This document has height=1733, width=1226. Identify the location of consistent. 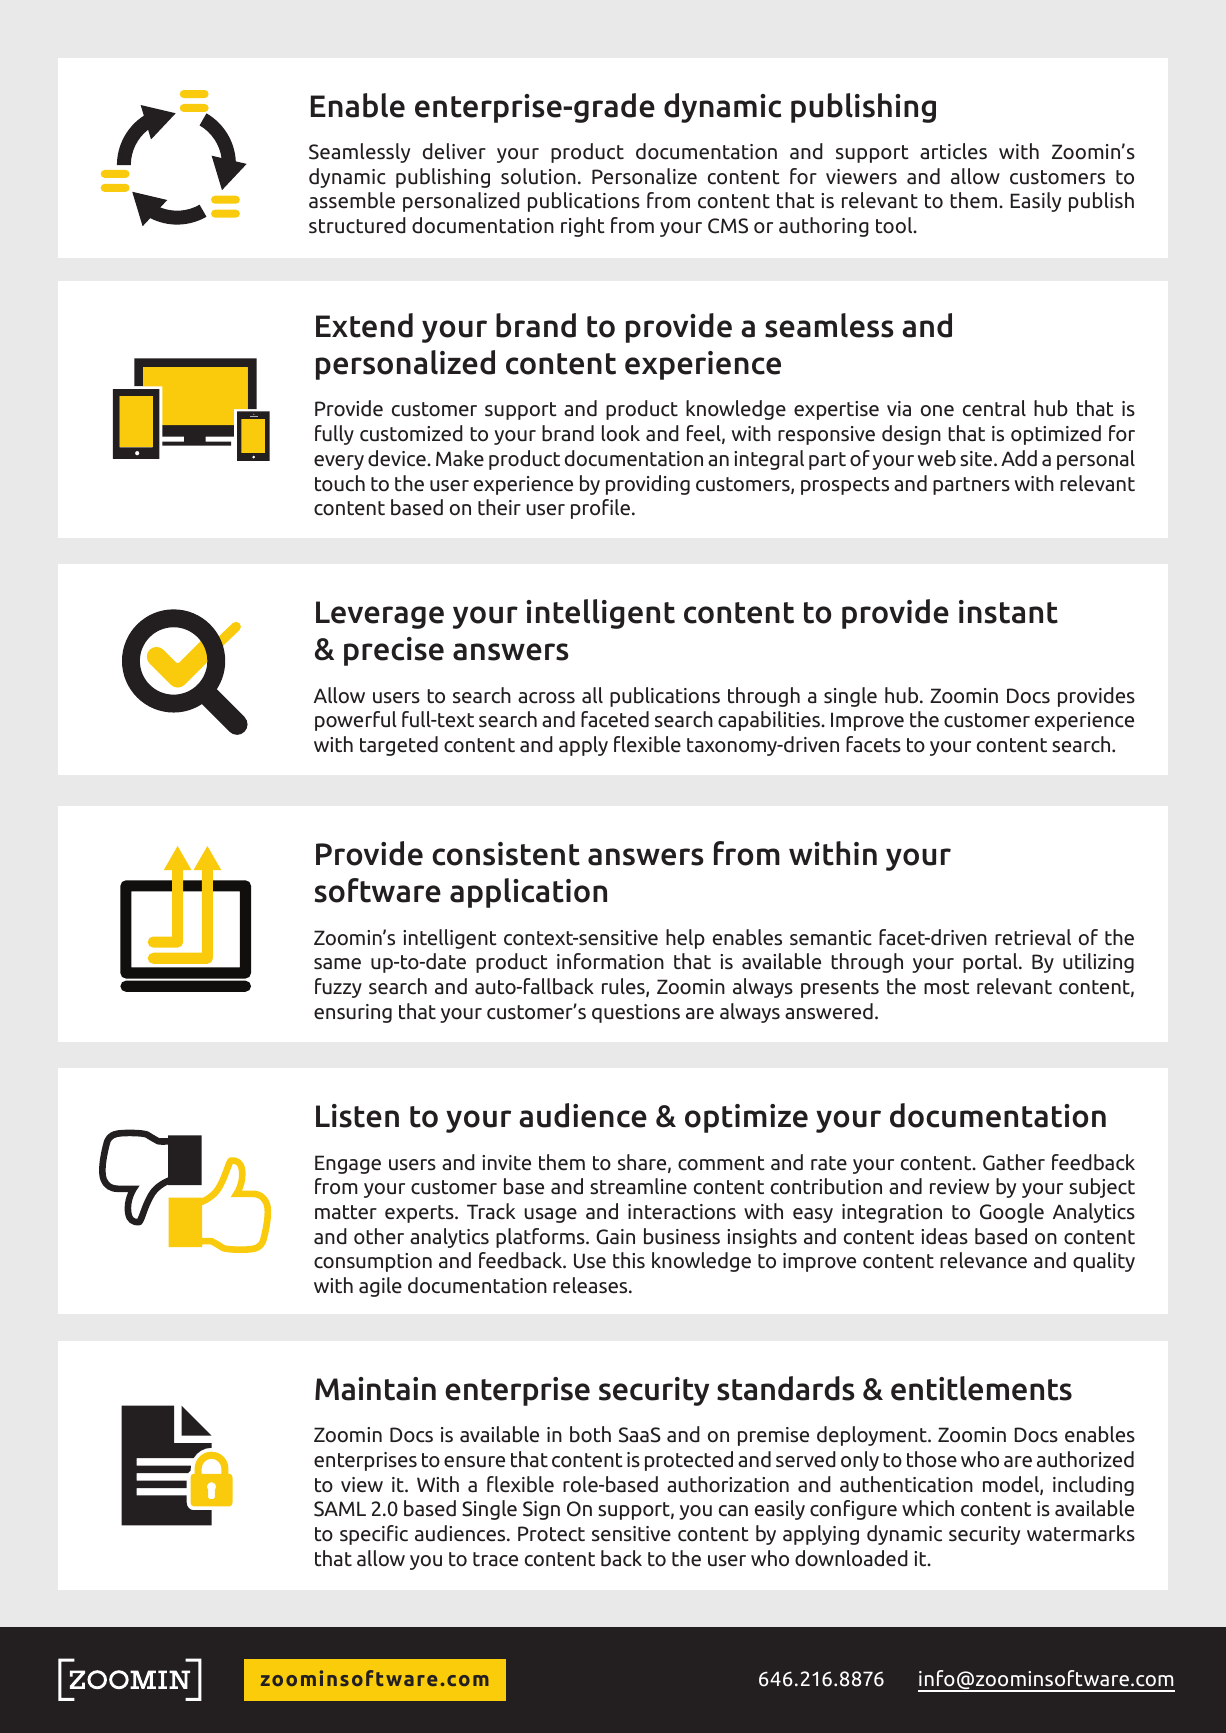
(506, 854).
